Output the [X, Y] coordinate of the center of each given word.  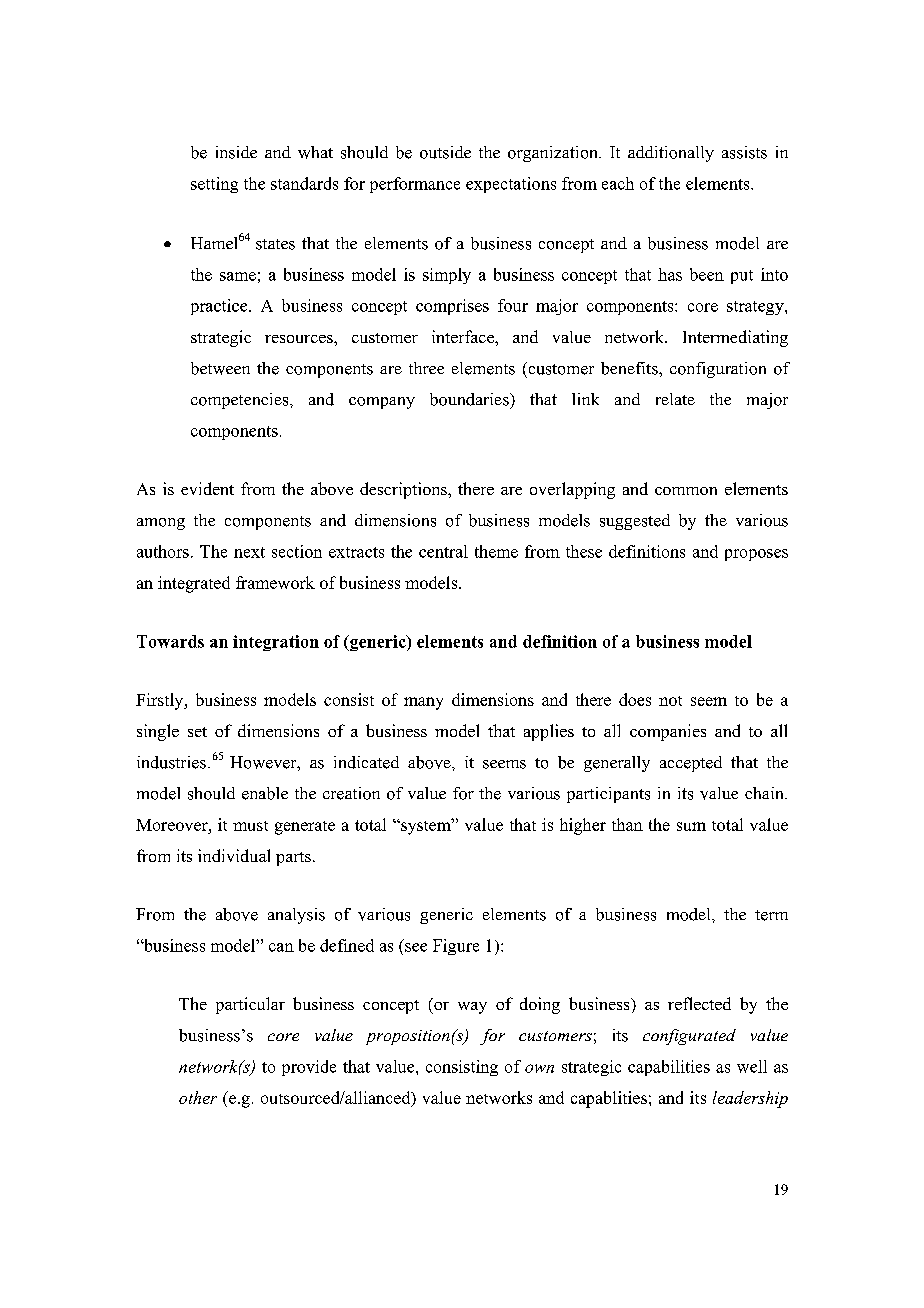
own [539, 1068]
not [670, 701]
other [198, 1097]
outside [445, 152]
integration [276, 643]
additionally [671, 154]
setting [214, 185]
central [443, 551]
